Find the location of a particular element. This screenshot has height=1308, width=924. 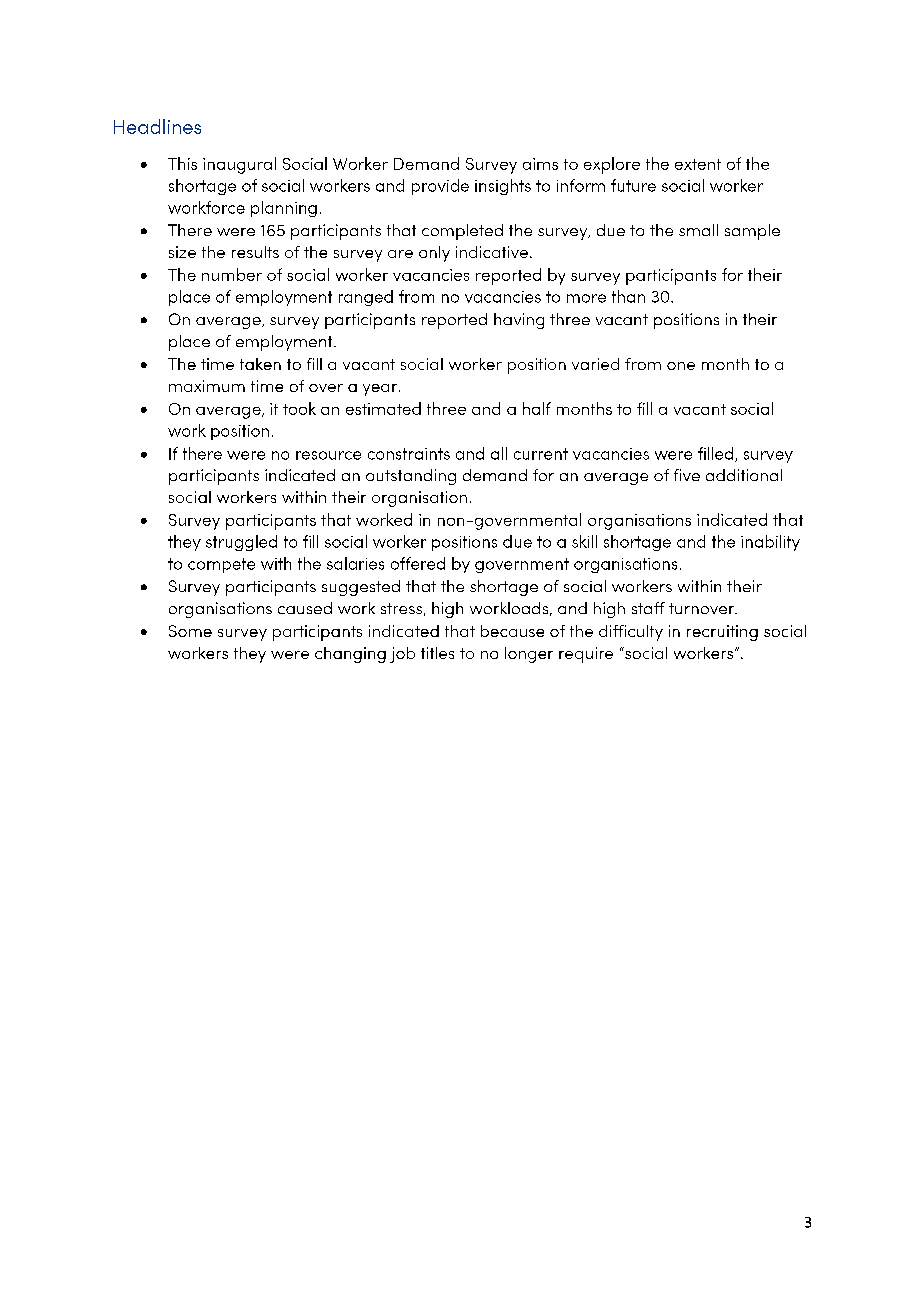

inaugural is located at coordinates (239, 165).
